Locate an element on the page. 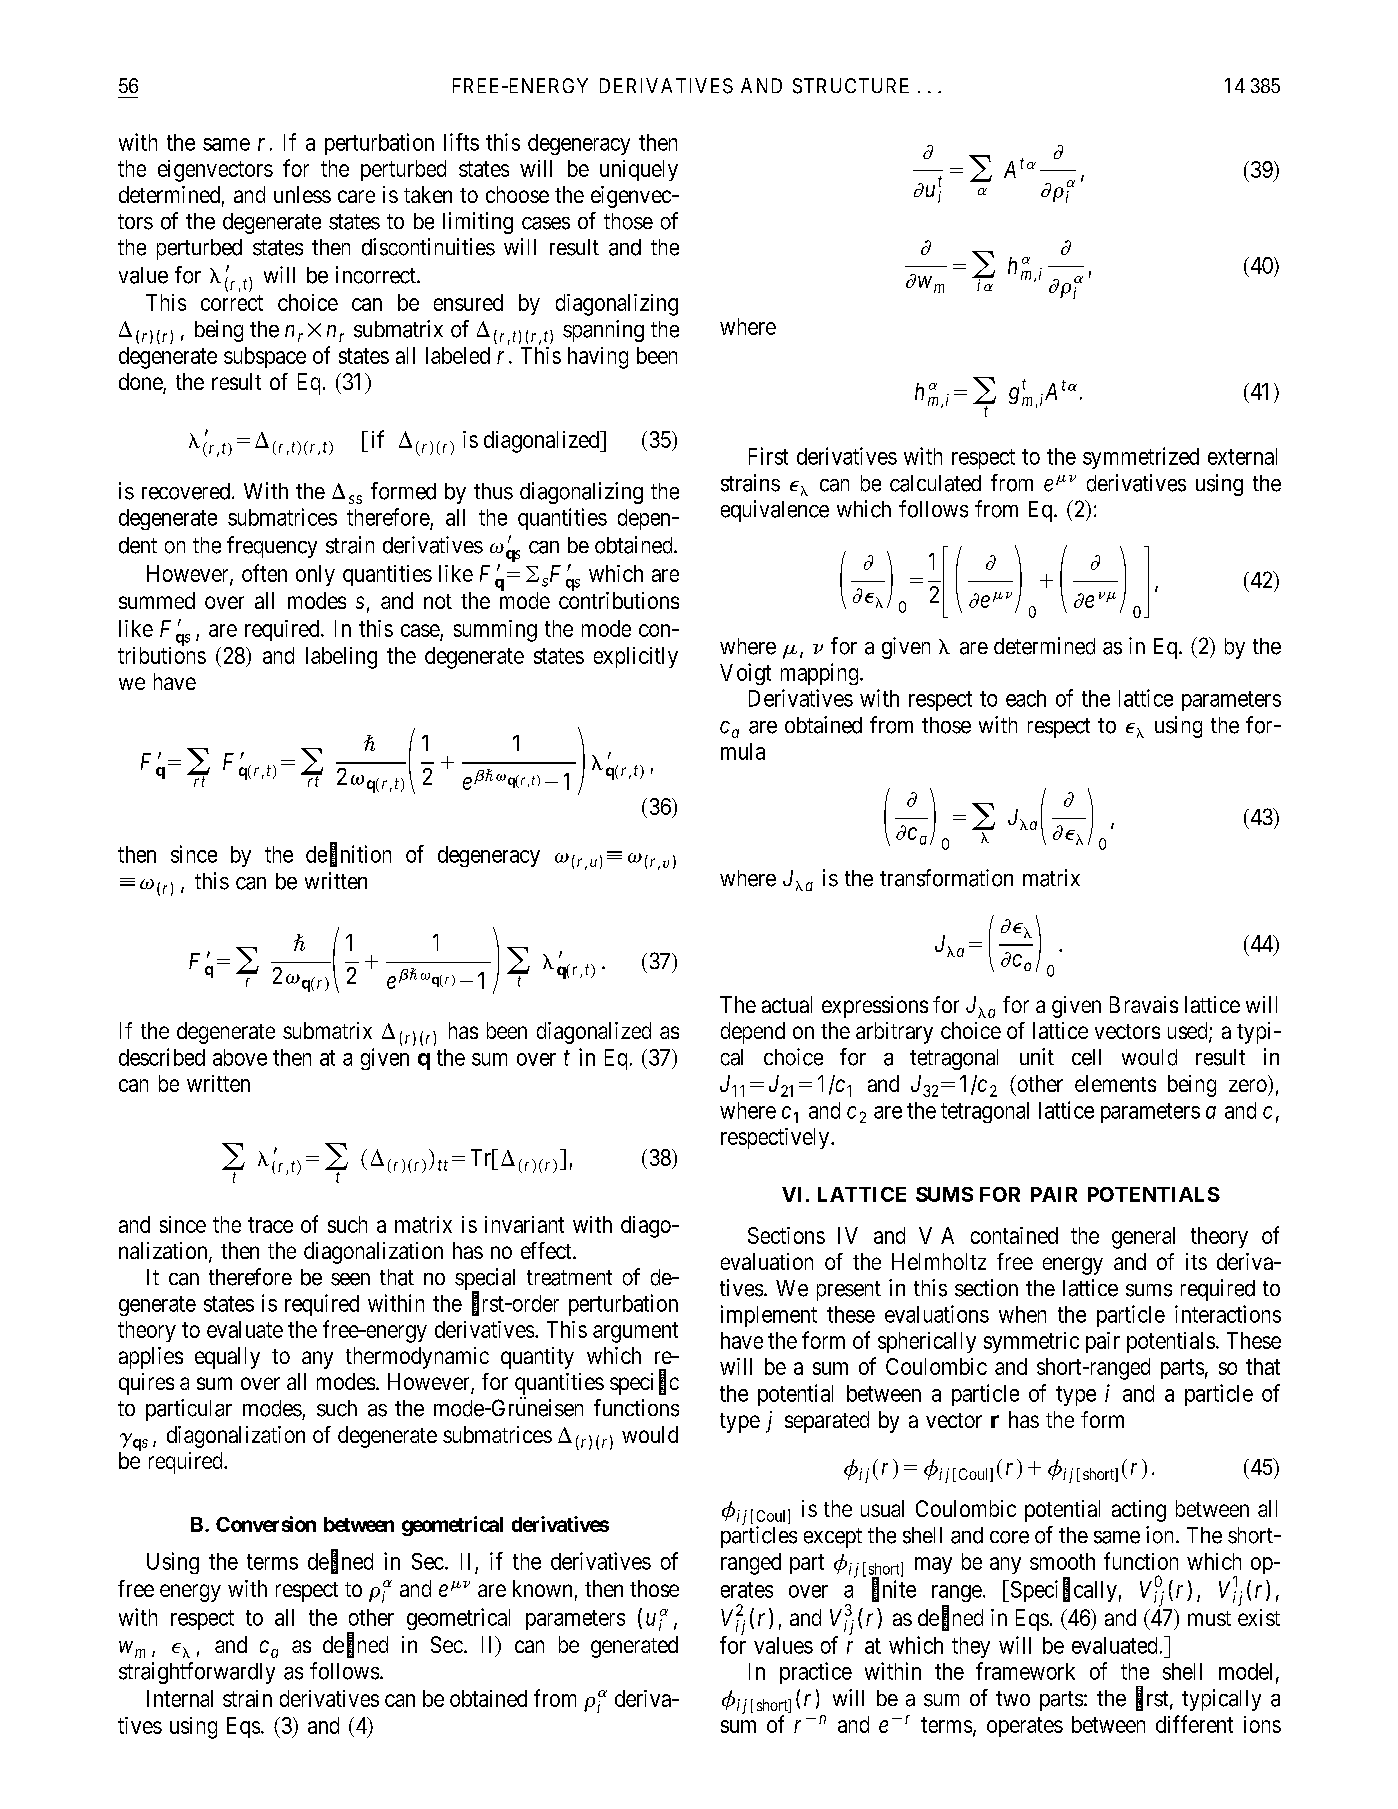 This document has height=1809, width=1398. Voigt is located at coordinates (745, 674).
